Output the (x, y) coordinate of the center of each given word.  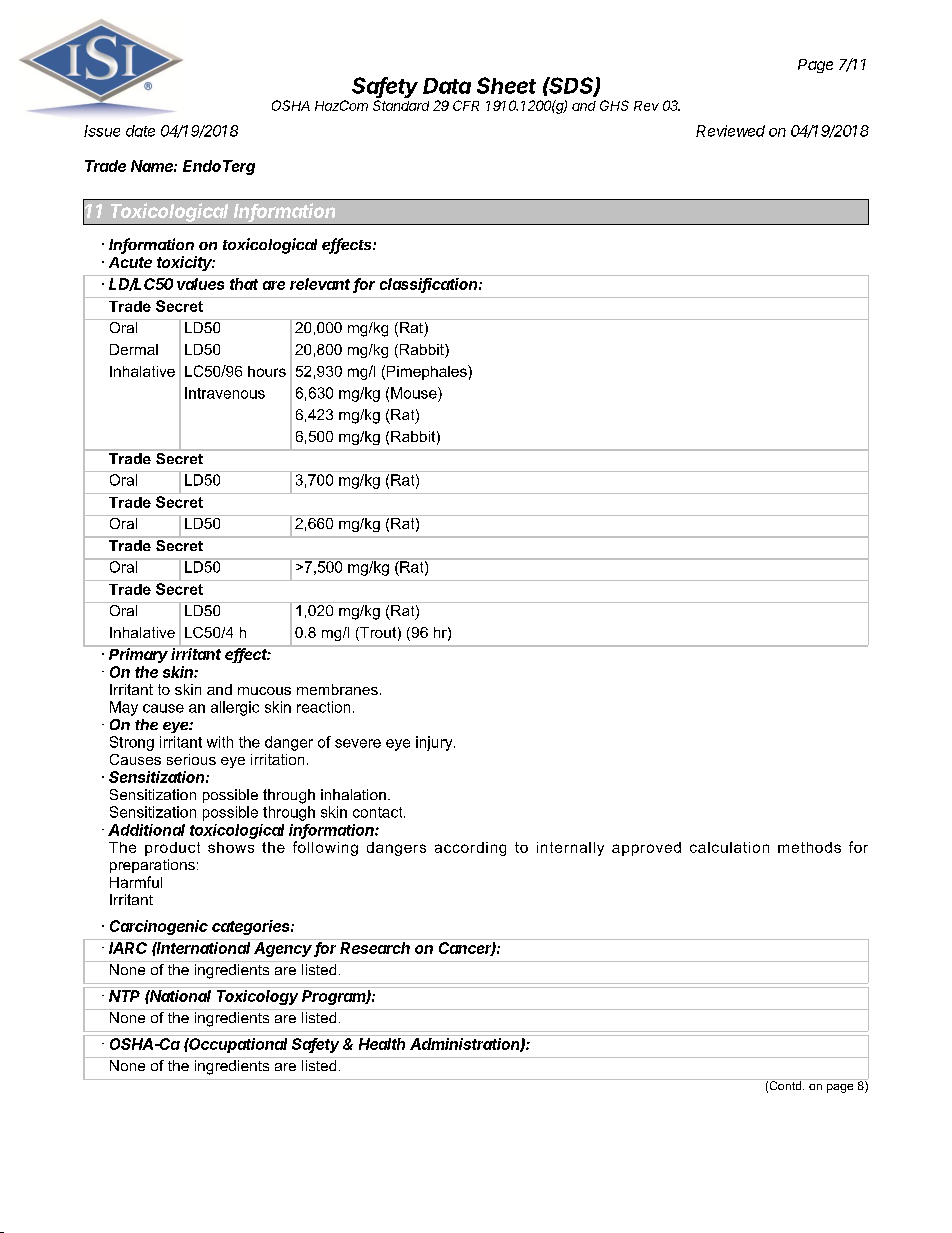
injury (435, 743)
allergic (235, 708)
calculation (729, 847)
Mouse (415, 393)
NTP (124, 996)
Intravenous (225, 393)
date (140, 131)
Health (382, 1044)
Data (447, 86)
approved (646, 849)
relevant (320, 284)
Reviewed (730, 131)
